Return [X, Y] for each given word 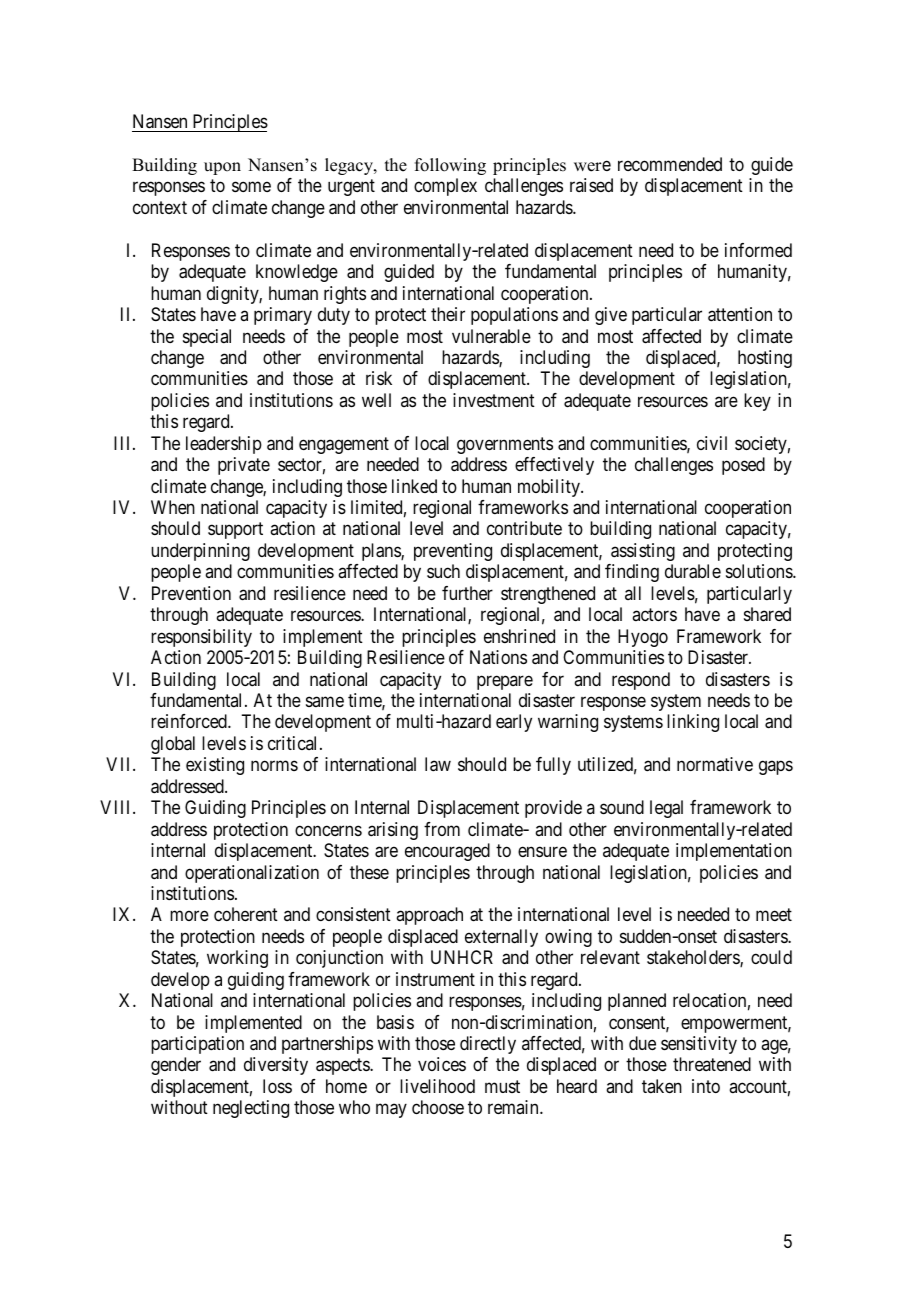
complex [445, 187]
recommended [670, 164]
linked [414, 486]
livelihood [437, 1086]
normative [715, 764]
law [438, 764]
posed [743, 466]
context [160, 207]
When [173, 507]
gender [176, 1066]
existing [215, 766]
